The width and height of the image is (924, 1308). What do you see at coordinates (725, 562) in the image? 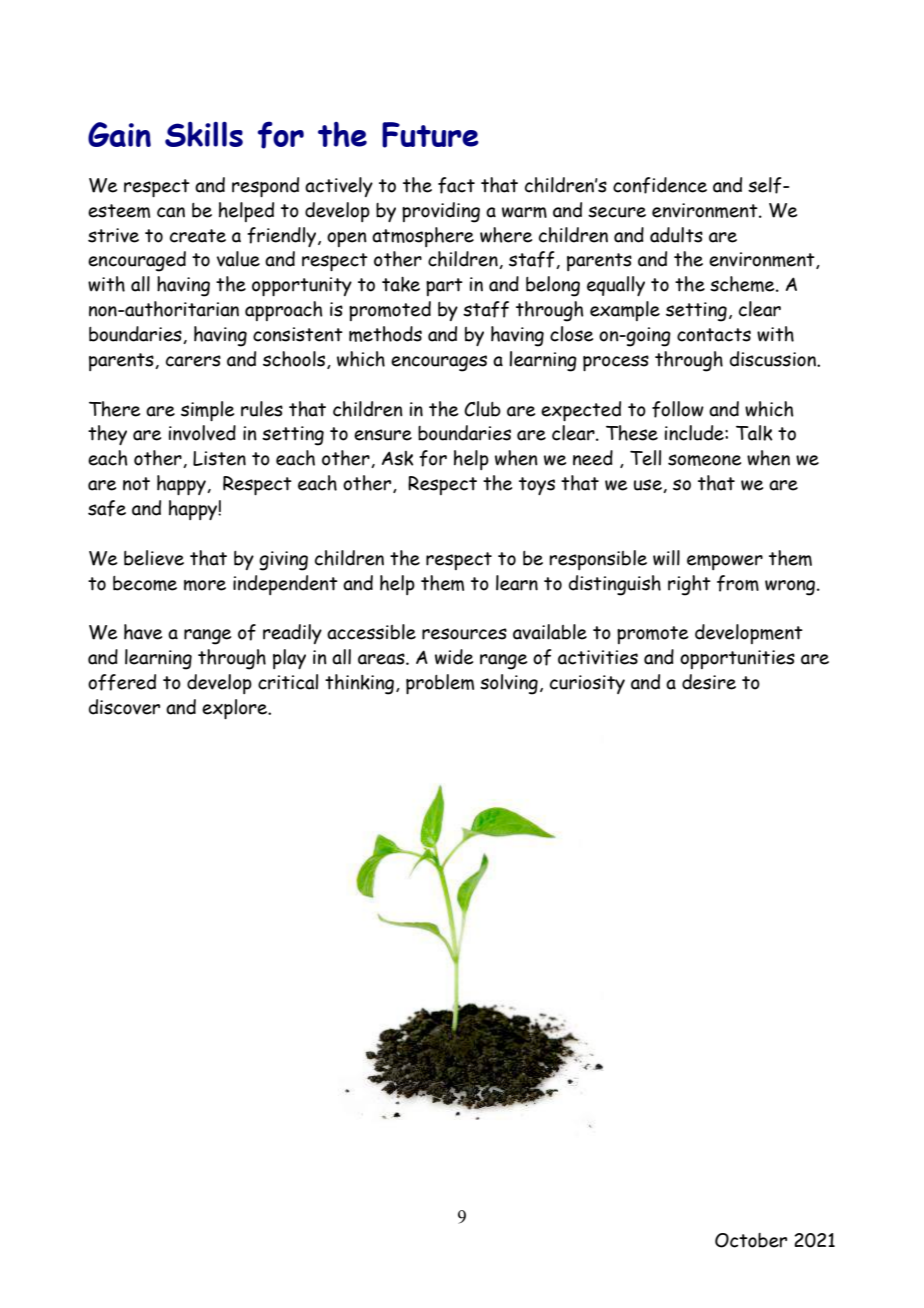
I see `empower` at bounding box center [725, 562].
